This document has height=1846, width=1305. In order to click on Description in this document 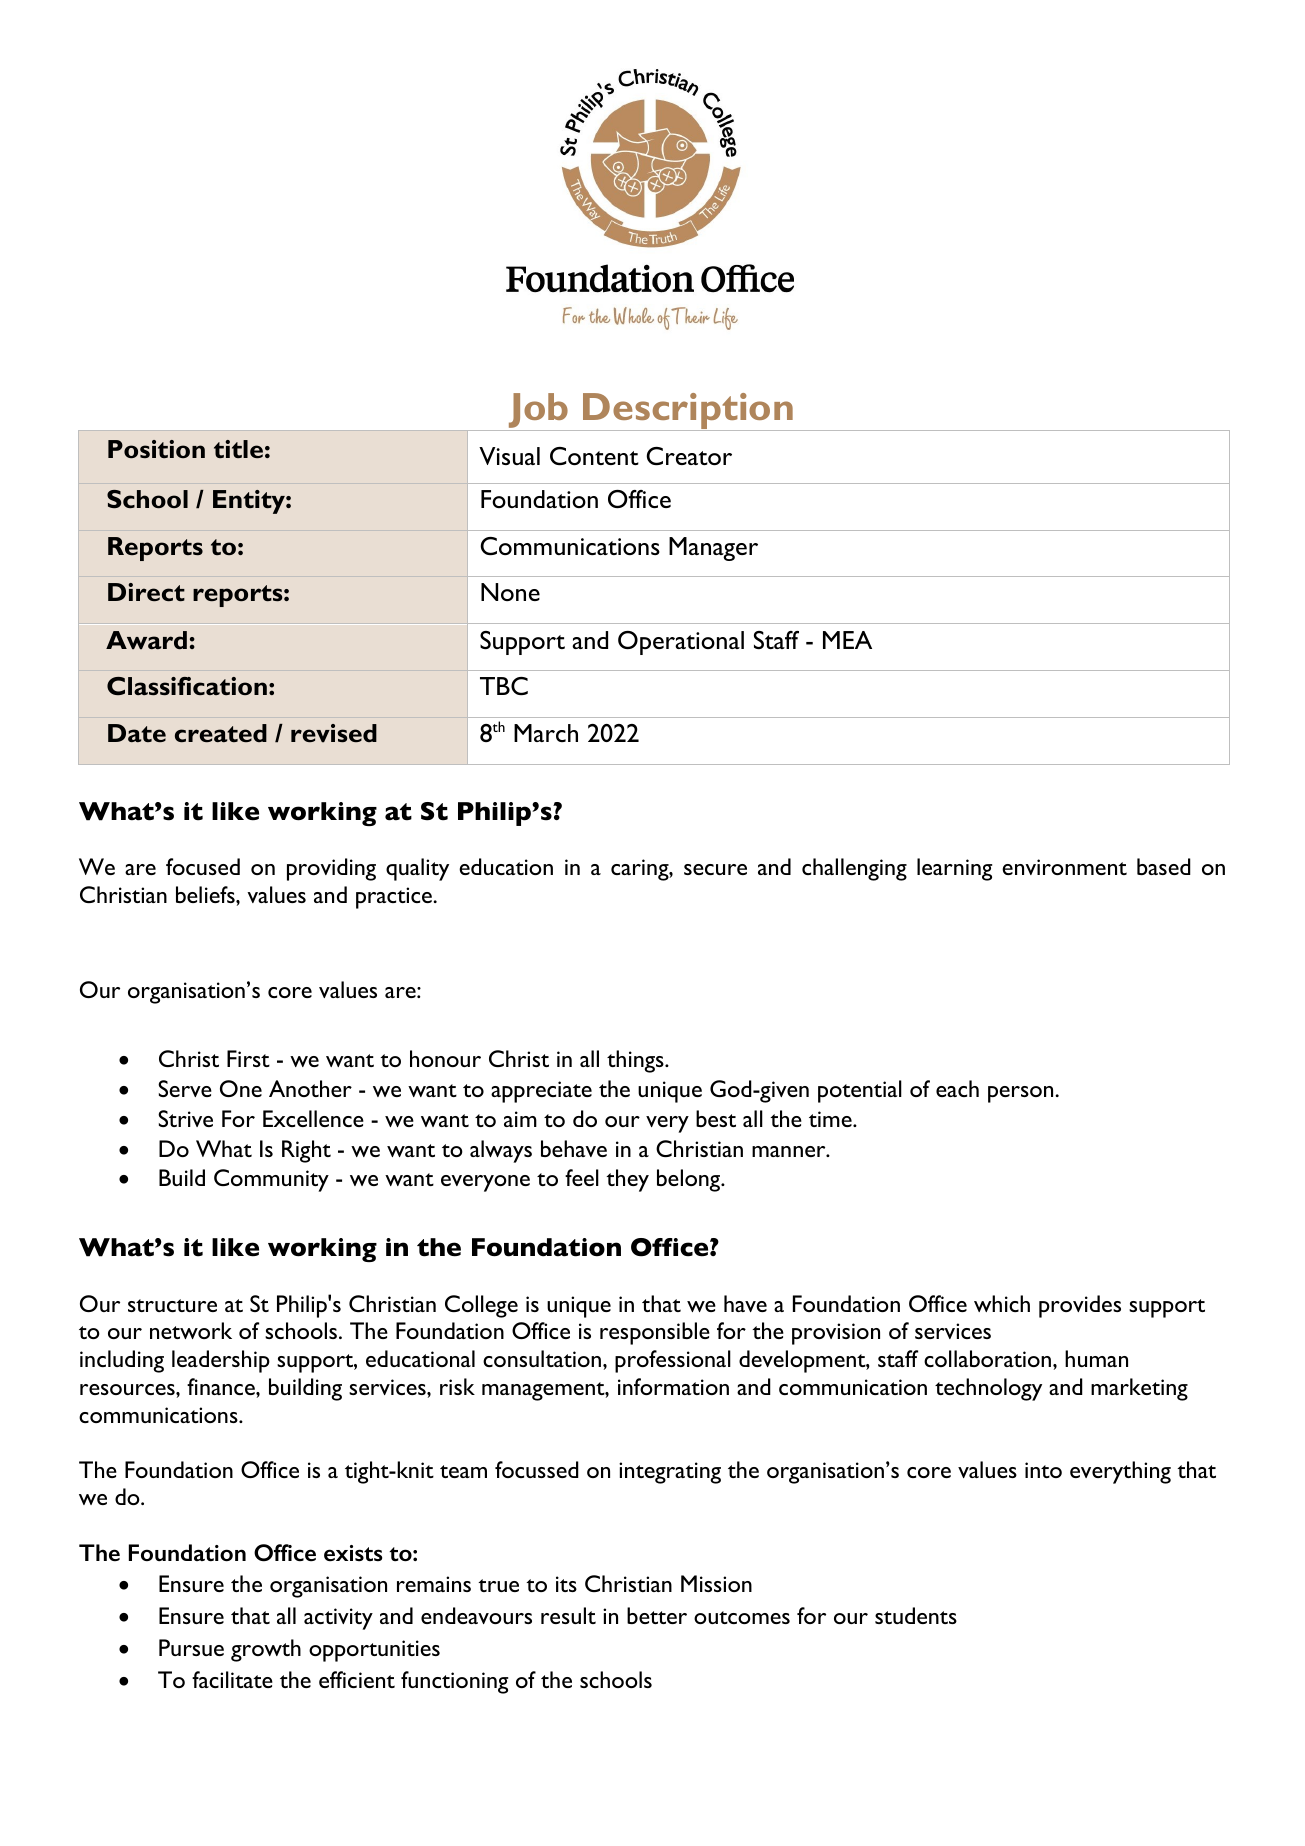, I will do `click(688, 412)`.
